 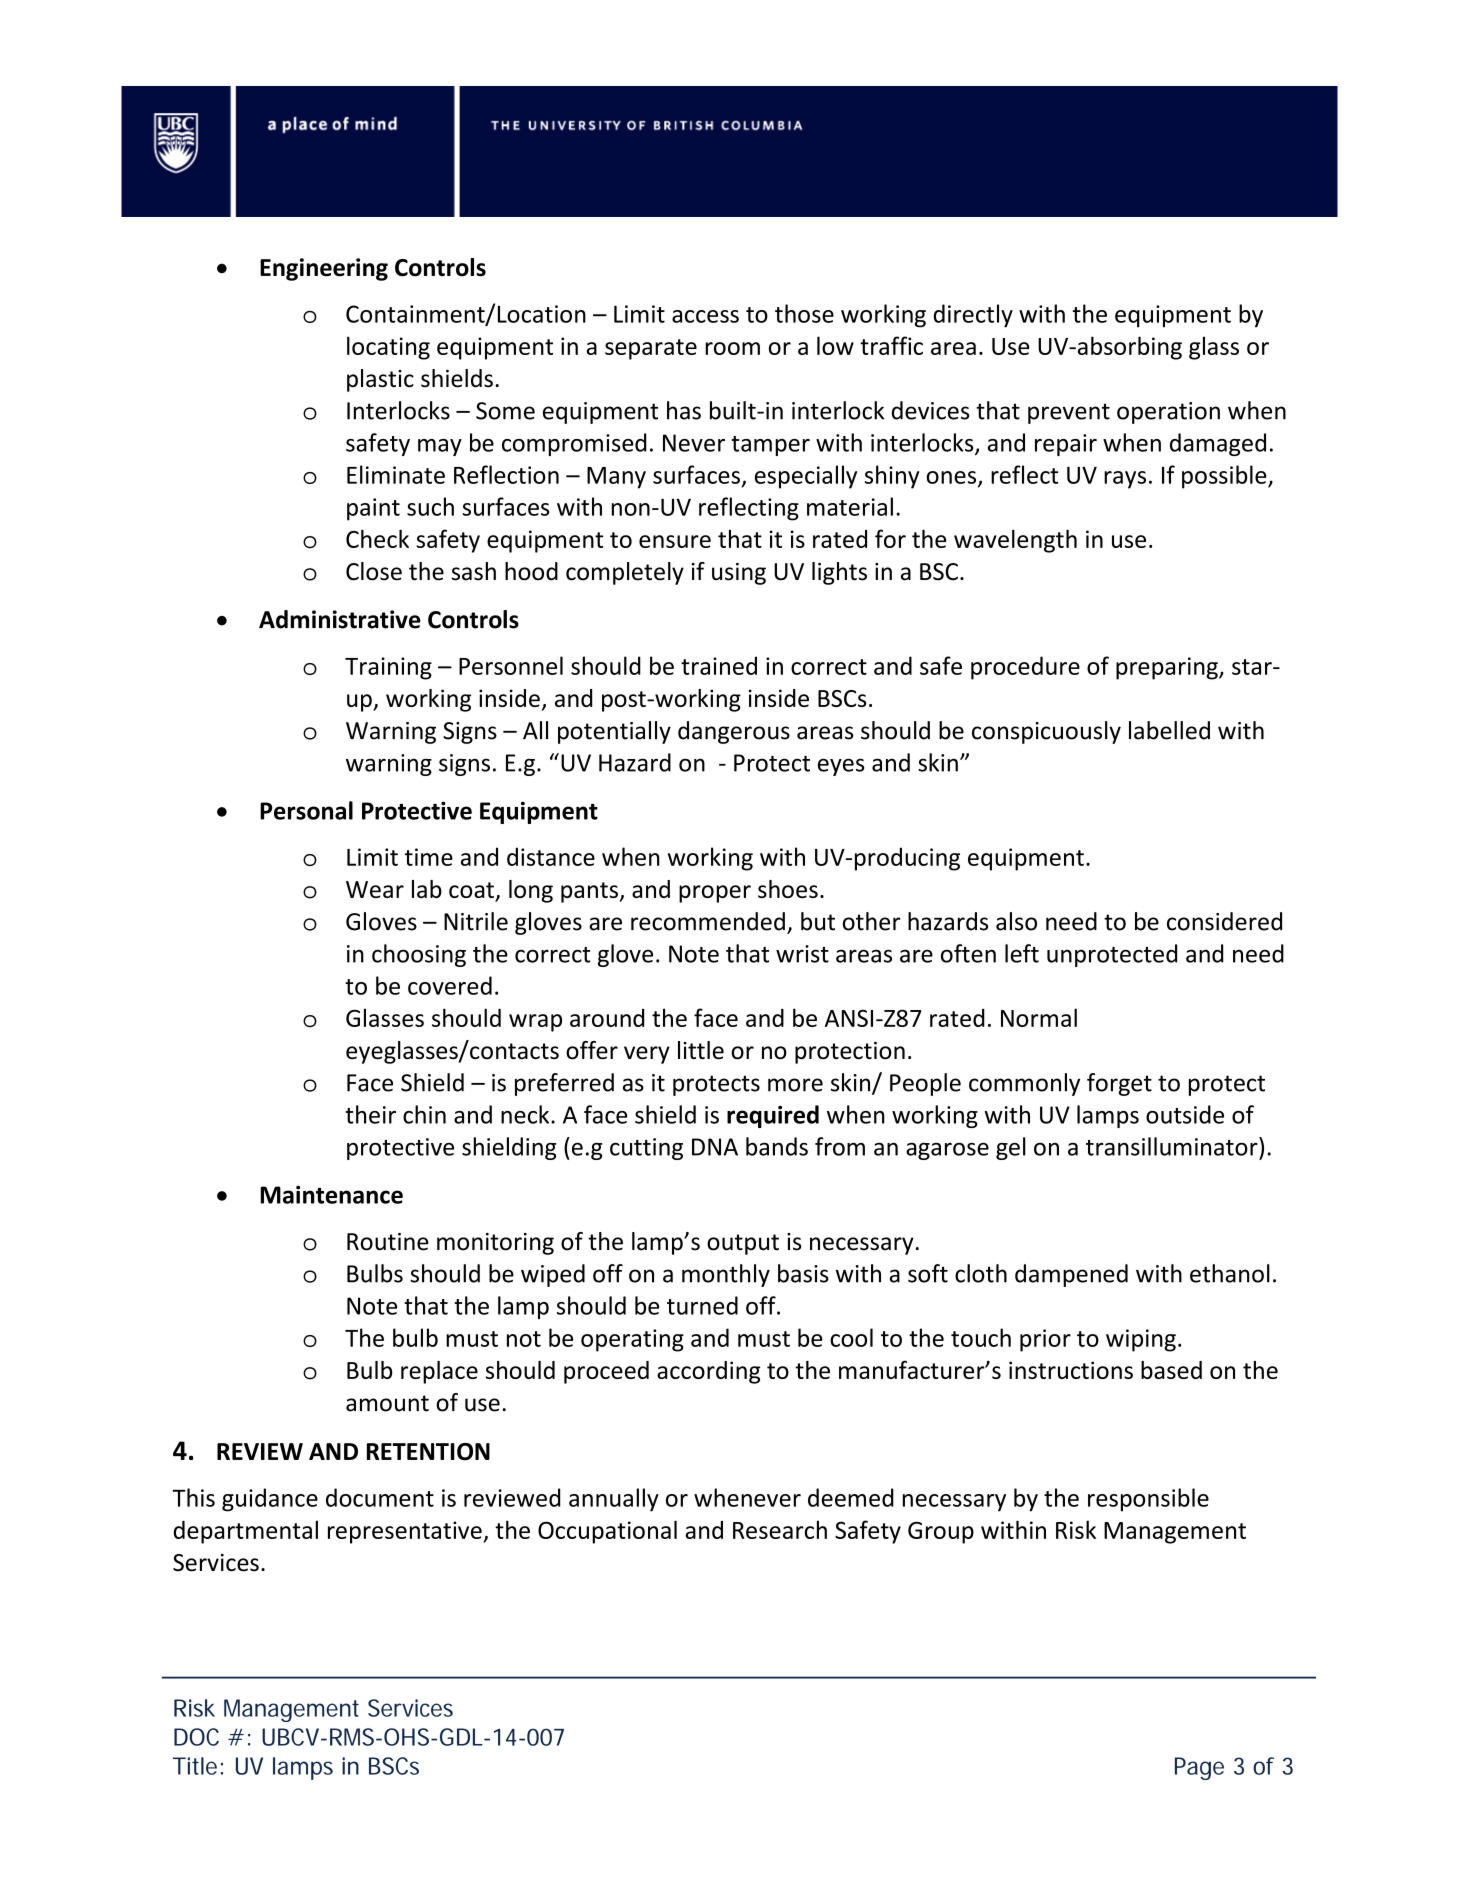 I want to click on conspicuously, so click(x=1046, y=732).
